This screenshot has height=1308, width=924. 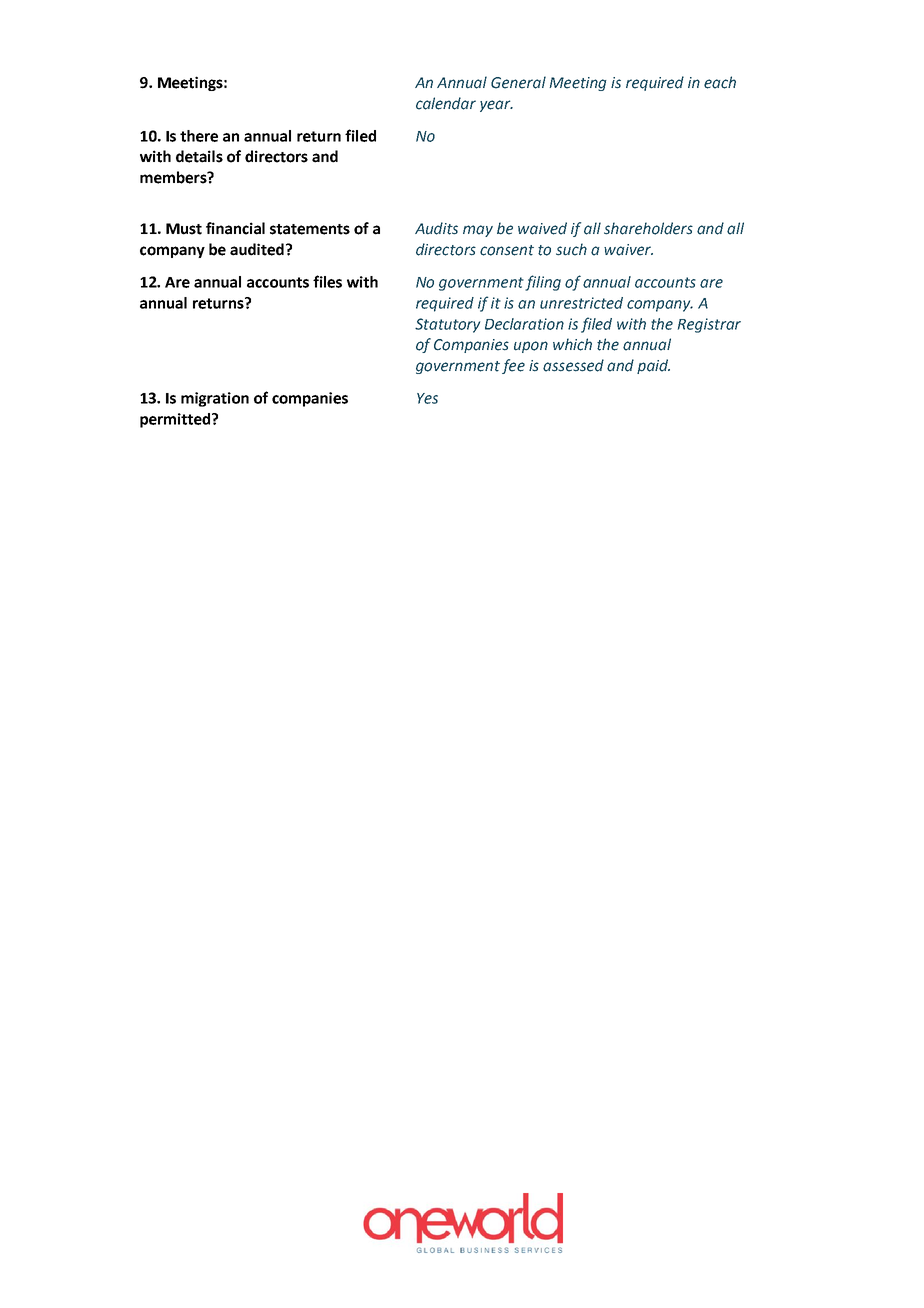 What do you see at coordinates (709, 325) in the screenshot?
I see `Registrar` at bounding box center [709, 325].
